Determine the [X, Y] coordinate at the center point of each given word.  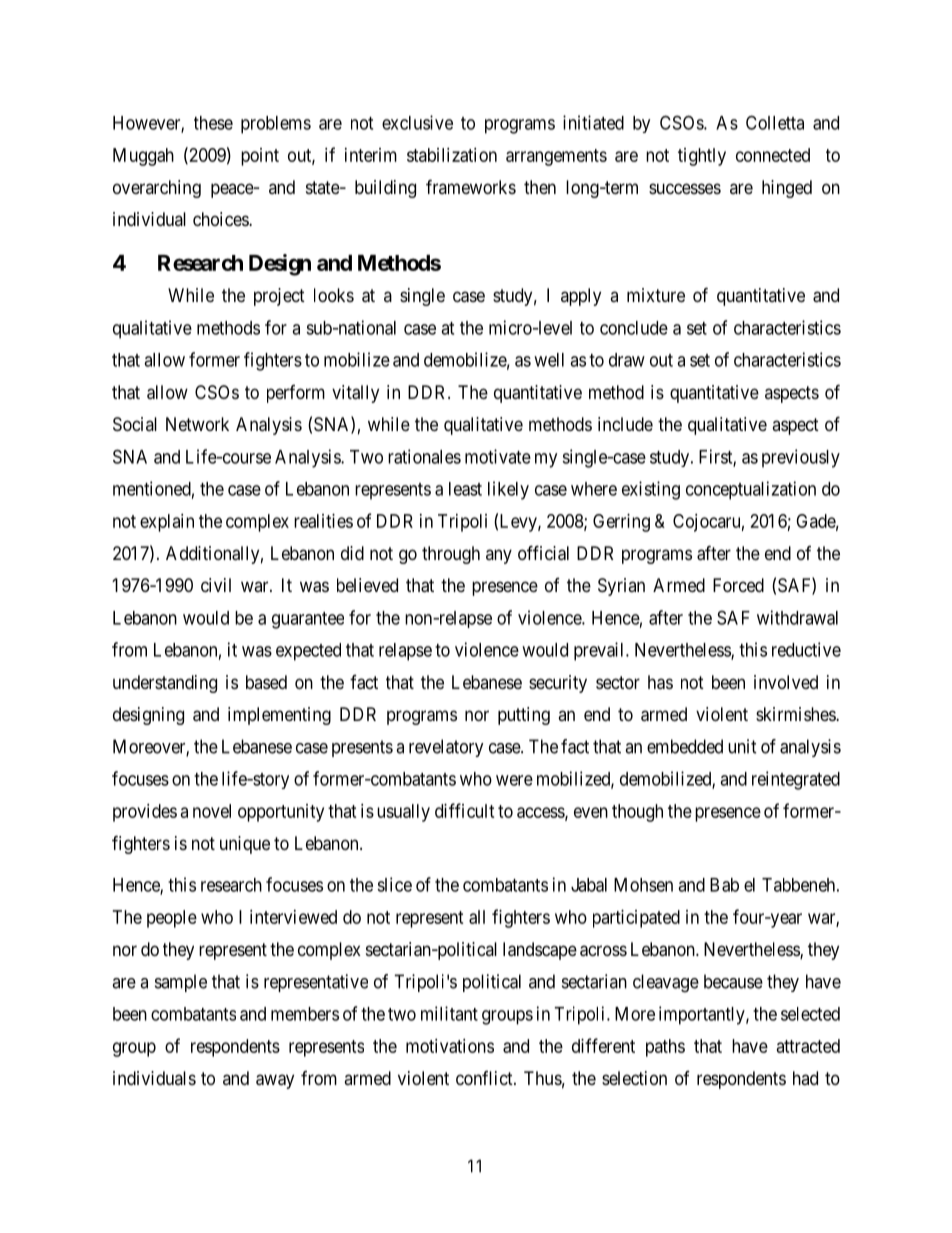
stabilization [452, 155]
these [213, 123]
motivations [450, 1046]
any [499, 556]
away [275, 1081]
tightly [702, 157]
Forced [738, 585]
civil [216, 585]
